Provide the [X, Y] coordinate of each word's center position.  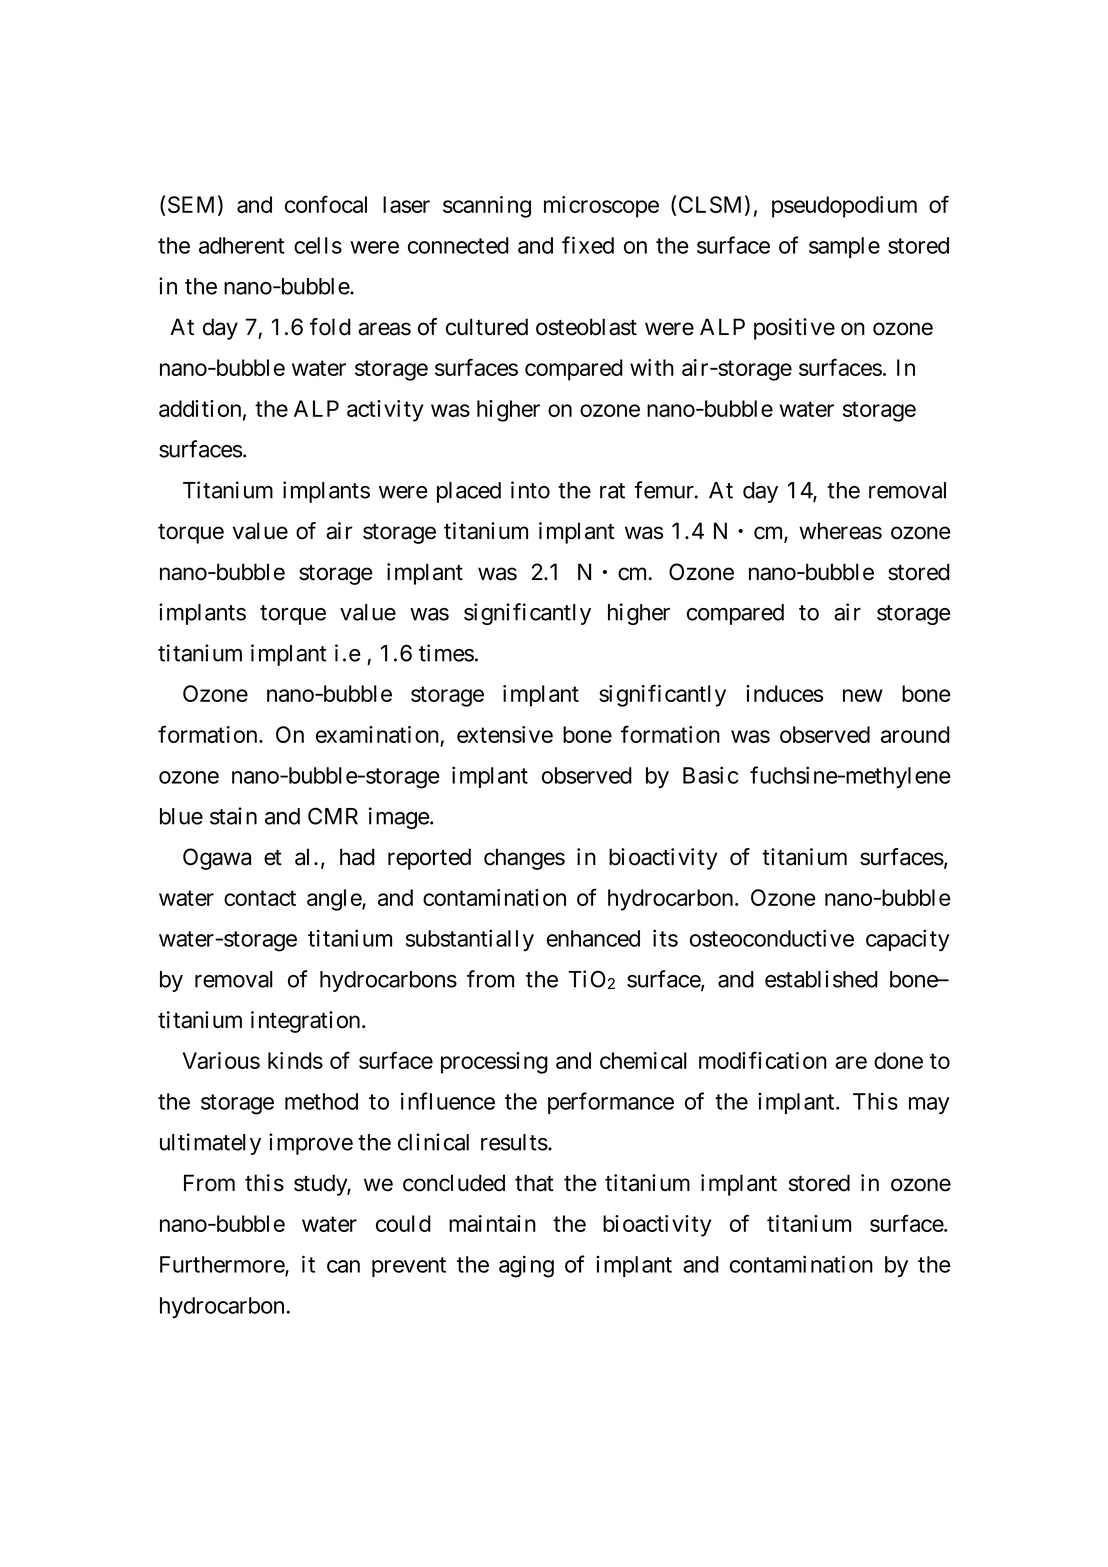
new [863, 695]
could [403, 1223]
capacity [908, 940]
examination [377, 734]
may [929, 1105]
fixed [588, 245]
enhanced [593, 938]
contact [260, 898]
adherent [242, 245]
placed [469, 492]
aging [526, 1266]
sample [844, 247]
